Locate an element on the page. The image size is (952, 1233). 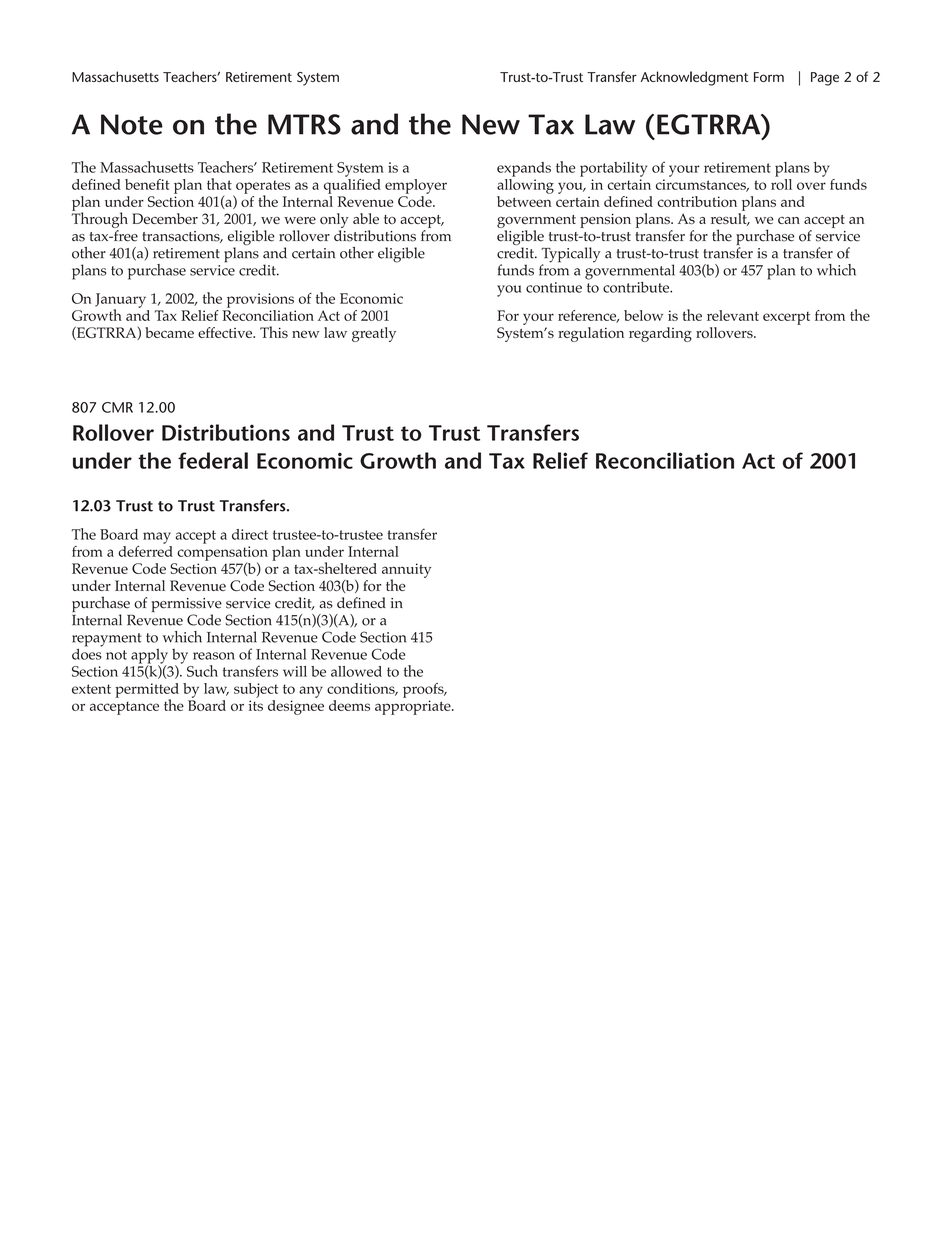
regarding is located at coordinates (660, 334).
